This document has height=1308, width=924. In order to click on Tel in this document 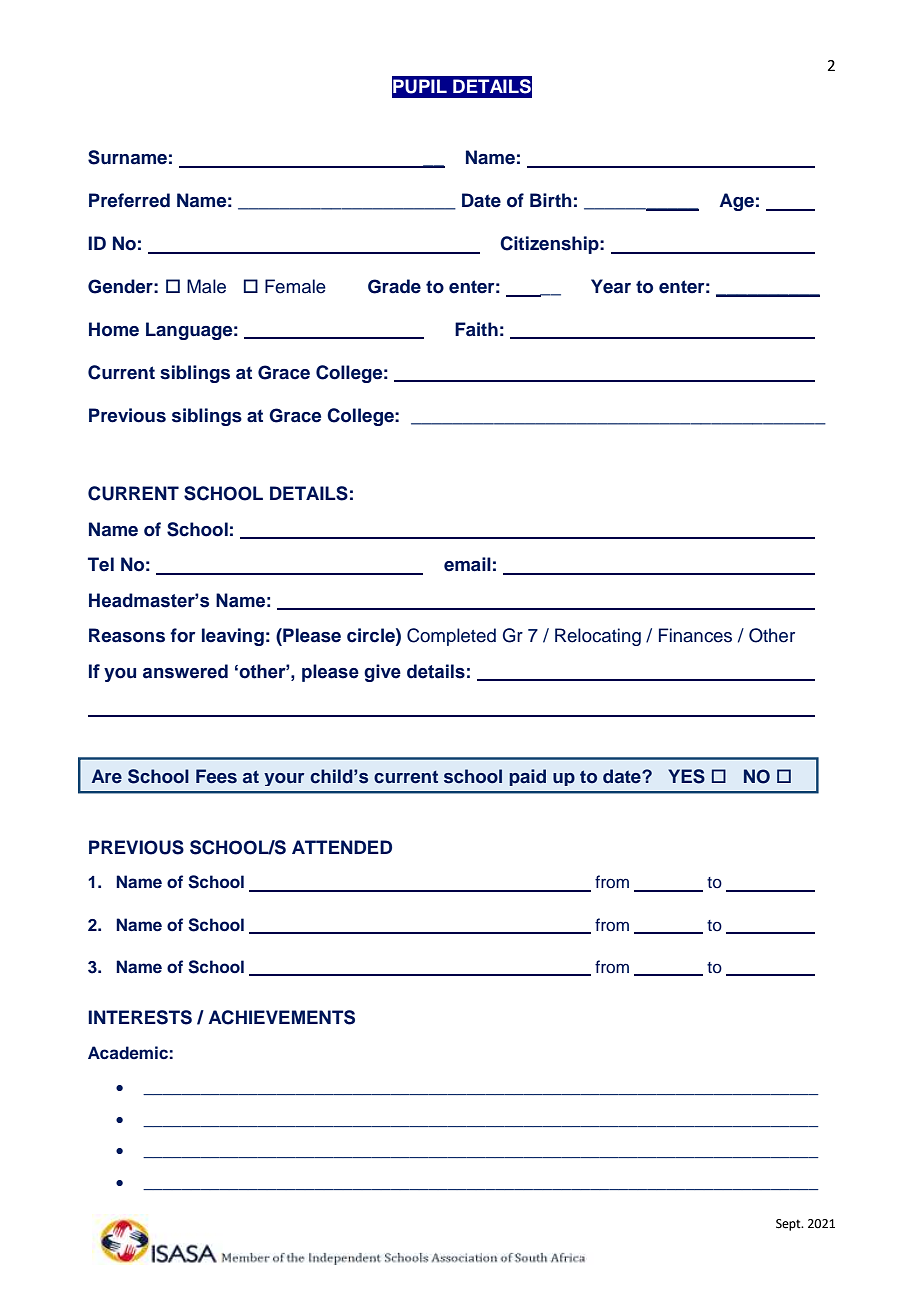, I will do `click(101, 564)`.
